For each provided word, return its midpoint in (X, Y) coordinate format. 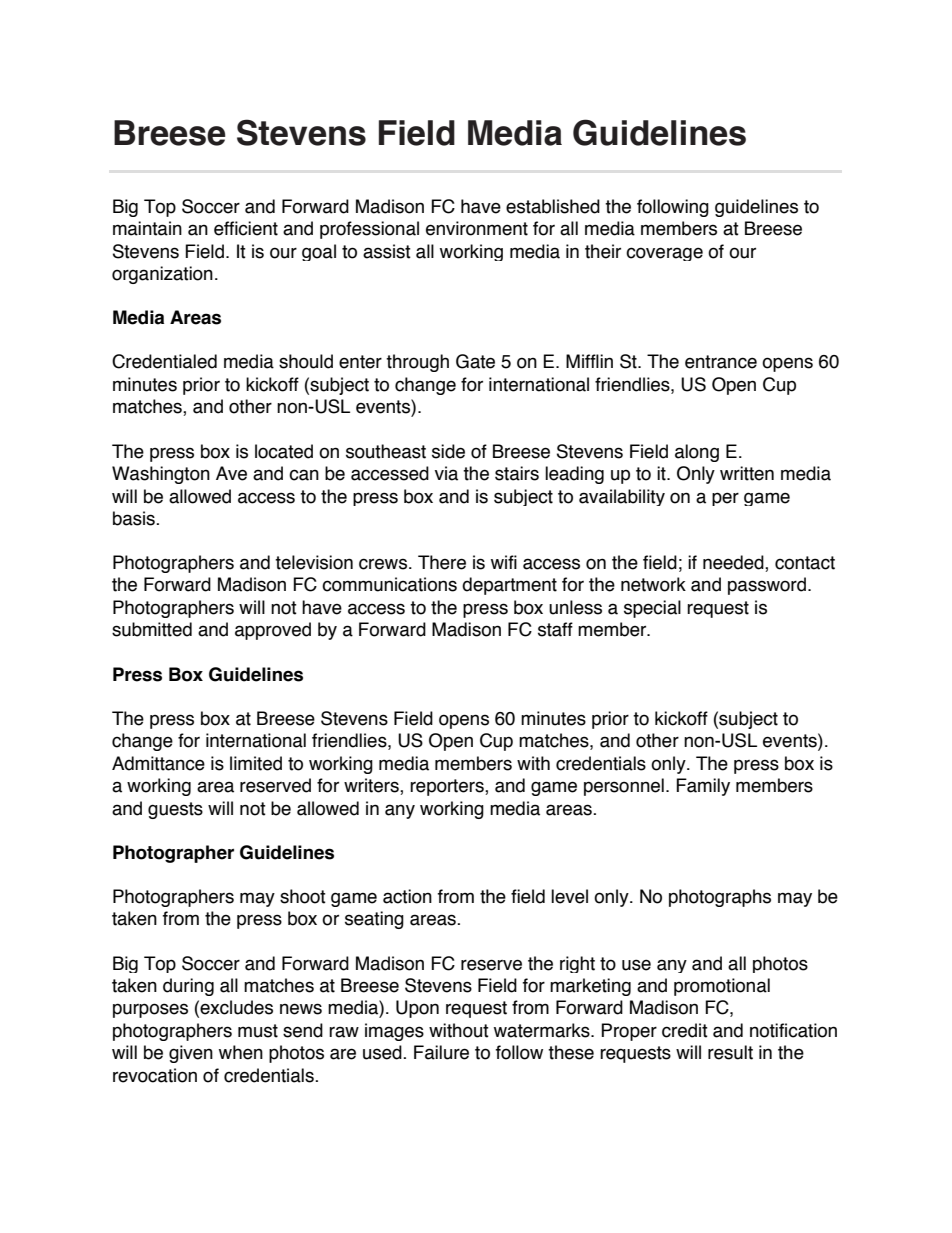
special (652, 609)
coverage (664, 254)
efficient (246, 228)
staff (555, 629)
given (191, 1054)
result (730, 1052)
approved (273, 631)
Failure (441, 1052)
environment (477, 228)
